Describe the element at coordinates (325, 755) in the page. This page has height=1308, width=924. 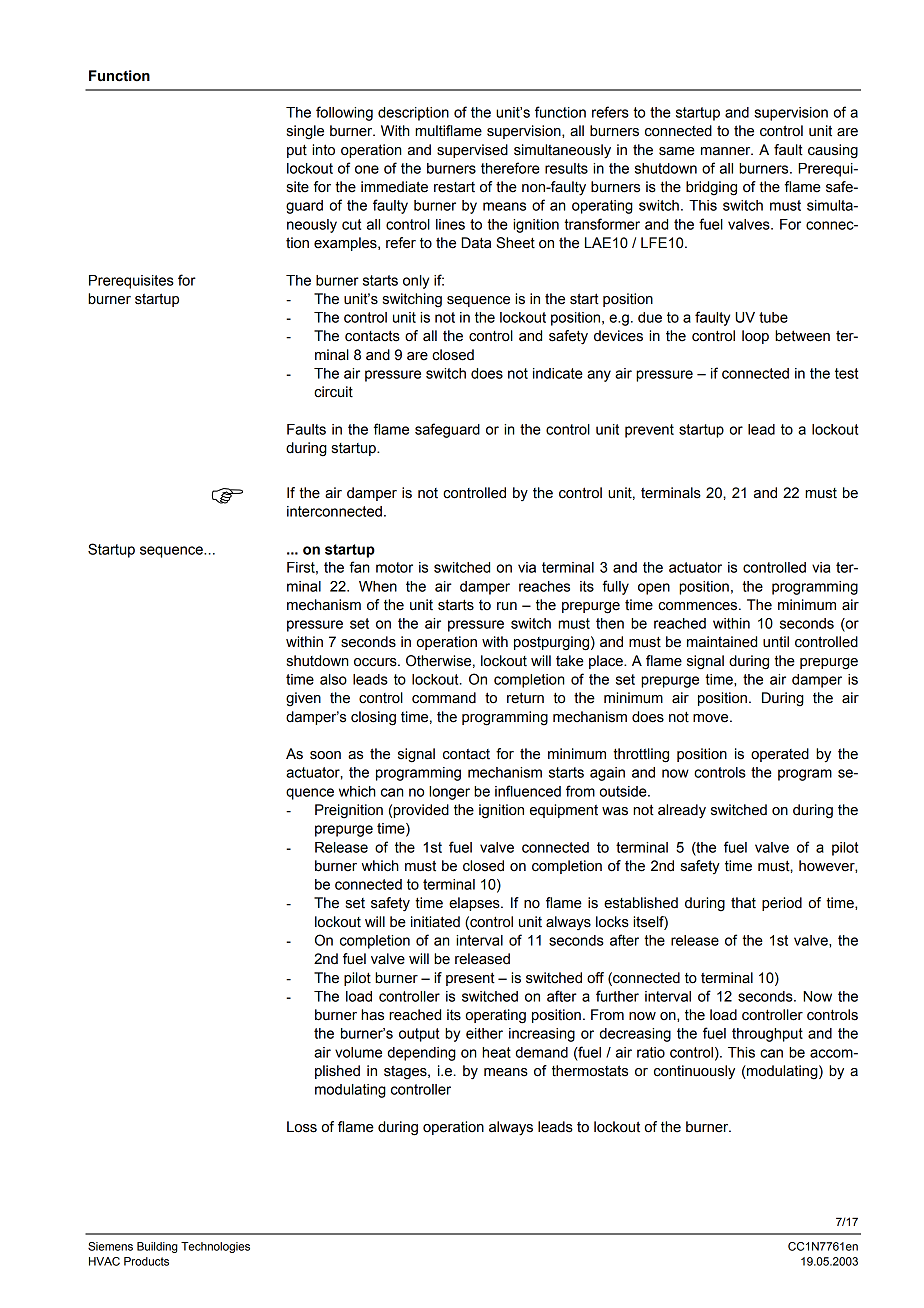
I see `soon` at that location.
